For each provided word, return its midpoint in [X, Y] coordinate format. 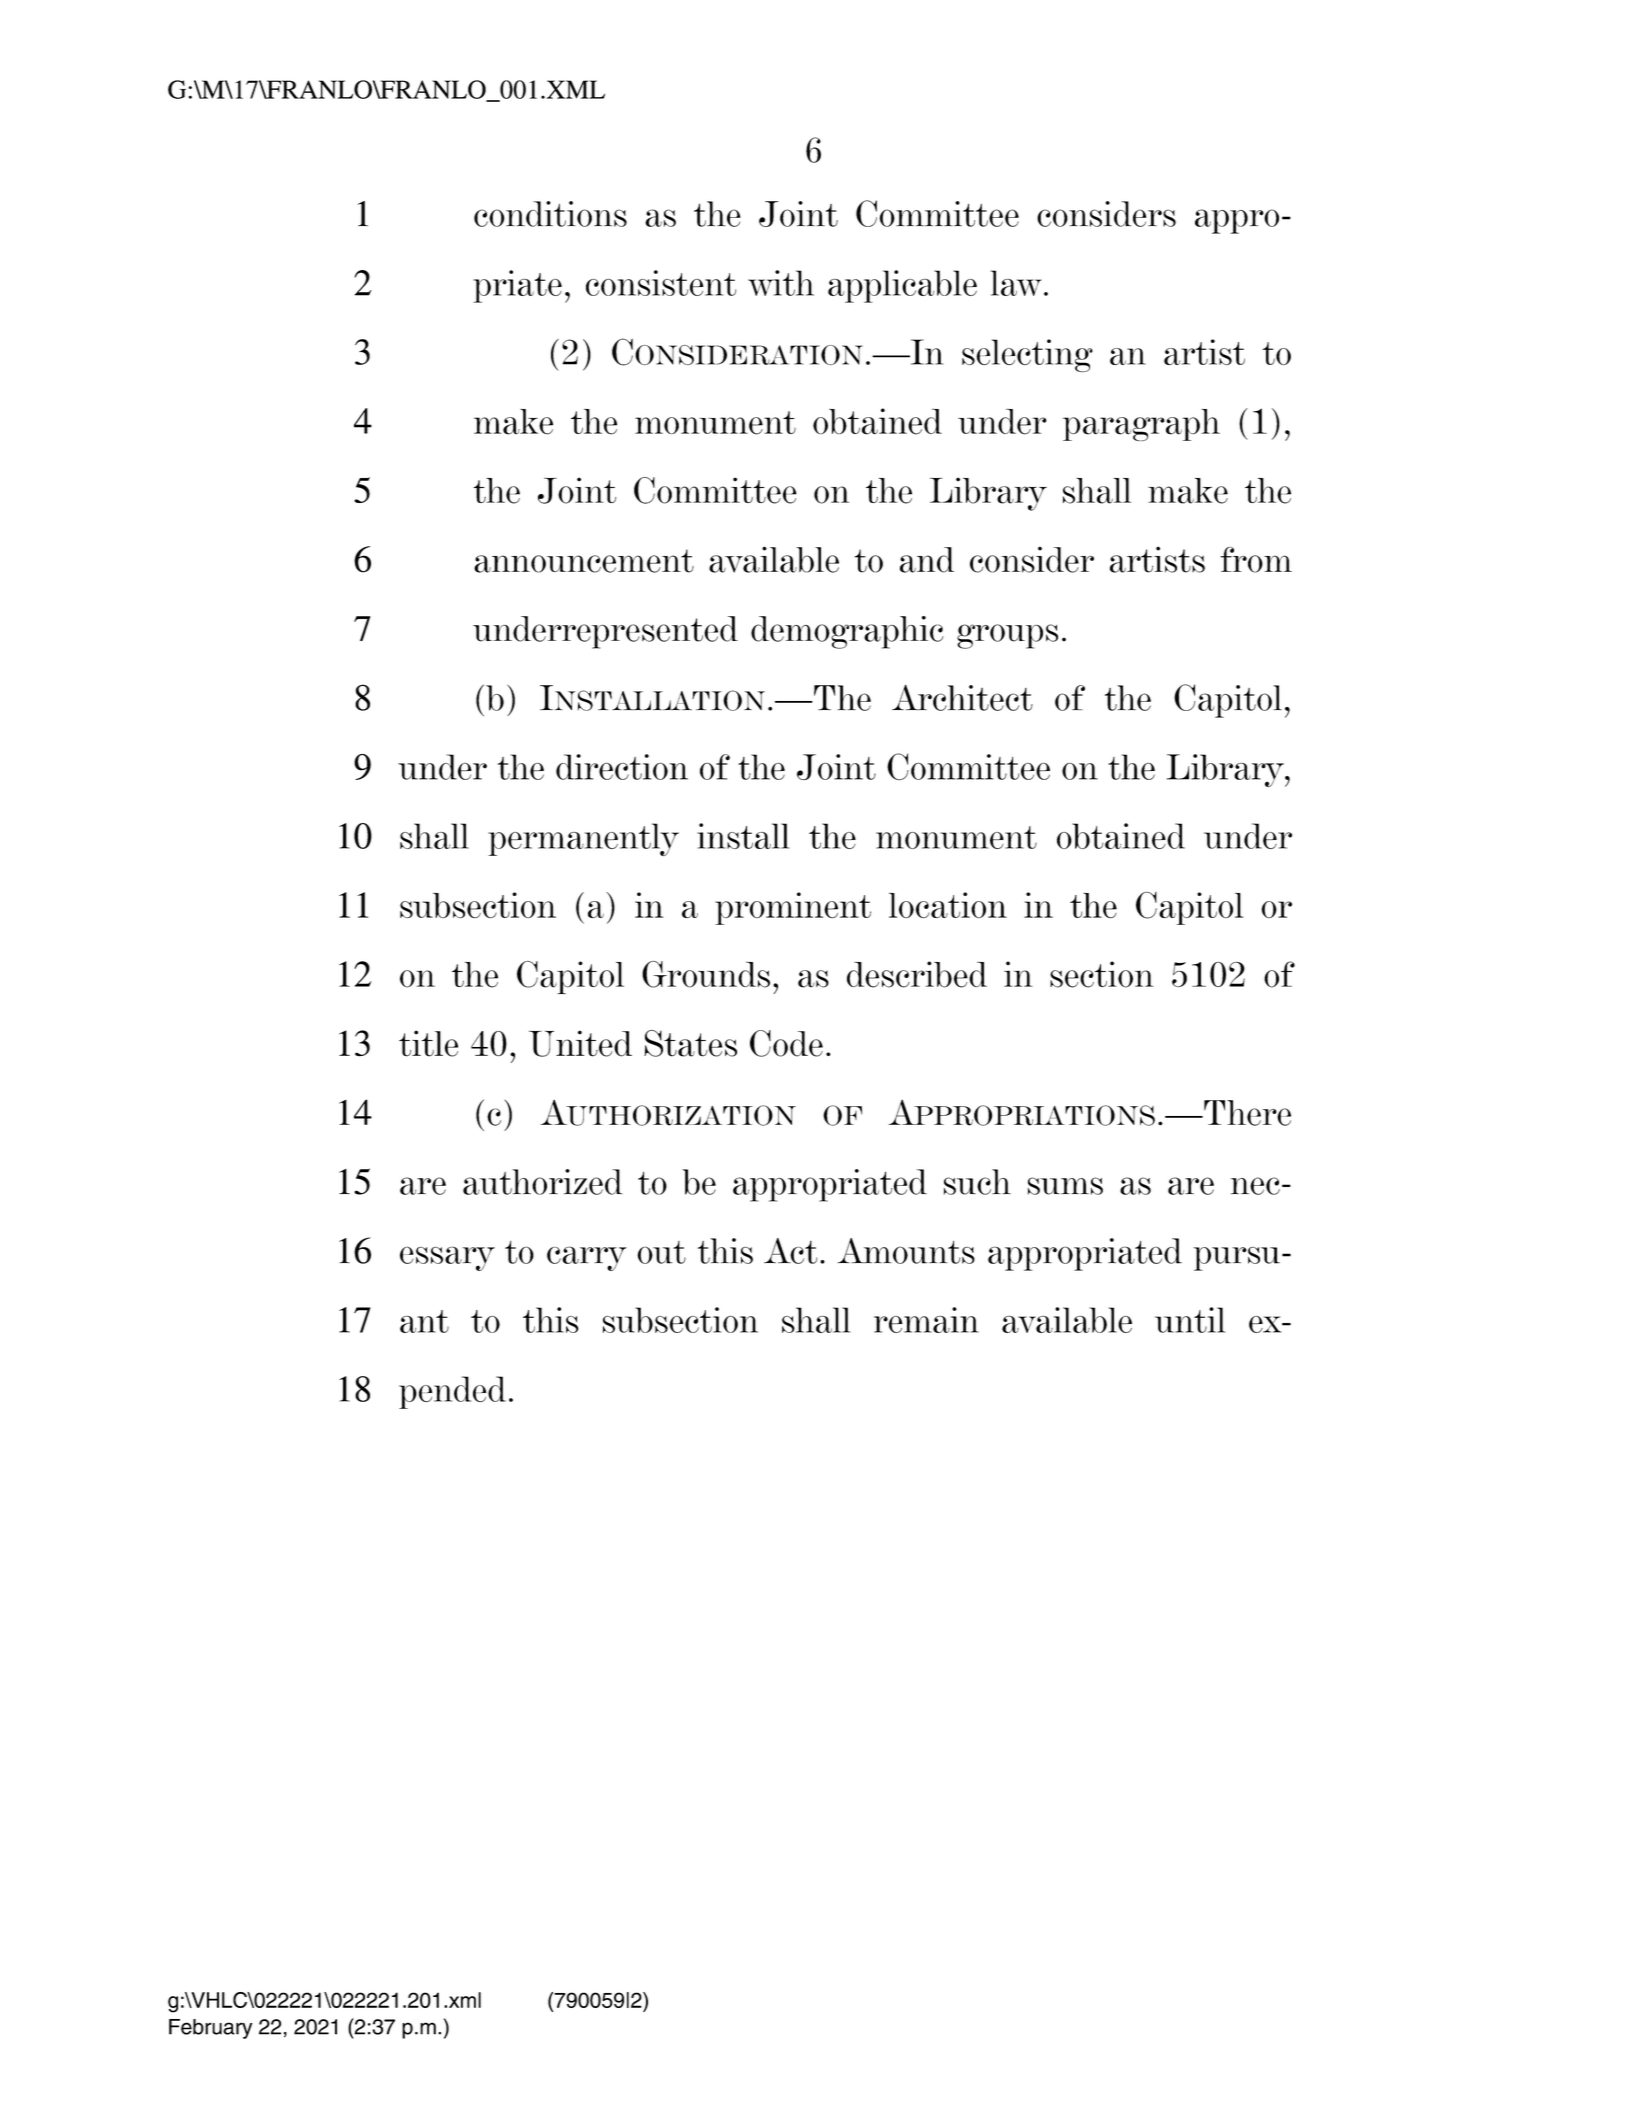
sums [1065, 1186]
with [781, 283]
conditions [550, 214]
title [428, 1043]
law [1016, 283]
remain [926, 1320]
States [690, 1043]
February [210, 2029]
